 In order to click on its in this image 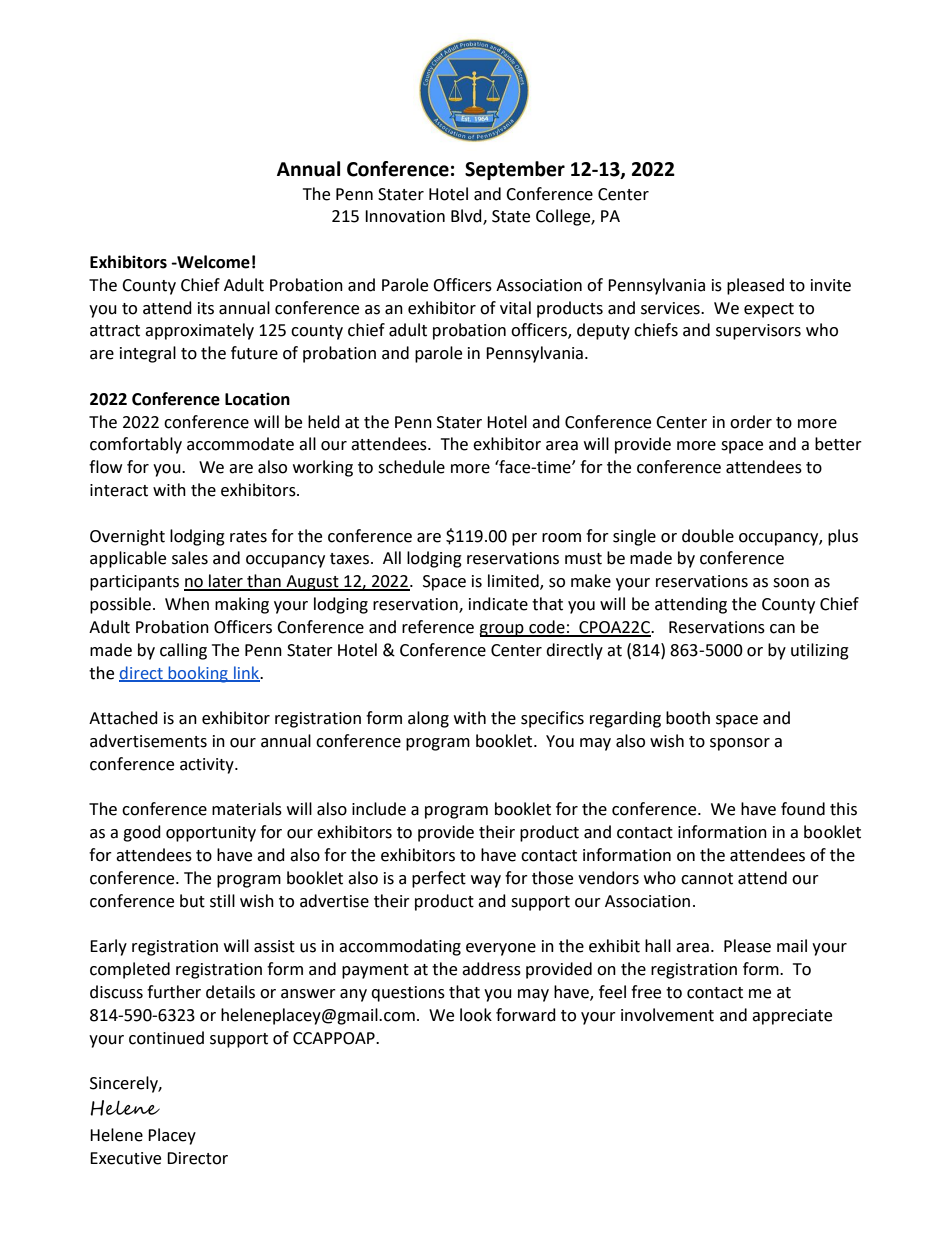, I will do `click(206, 308)`.
